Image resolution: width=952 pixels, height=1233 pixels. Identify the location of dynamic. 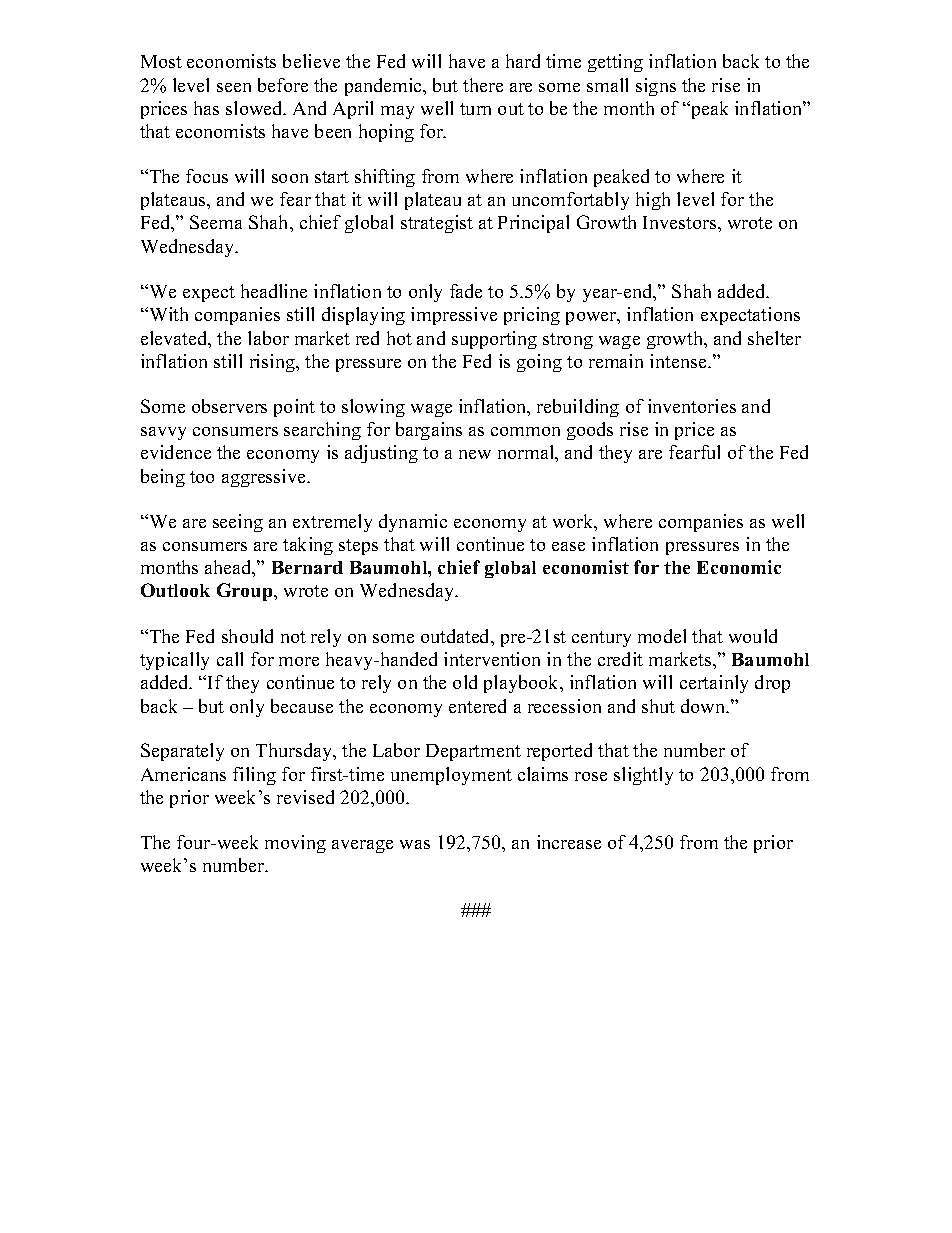
(413, 523).
